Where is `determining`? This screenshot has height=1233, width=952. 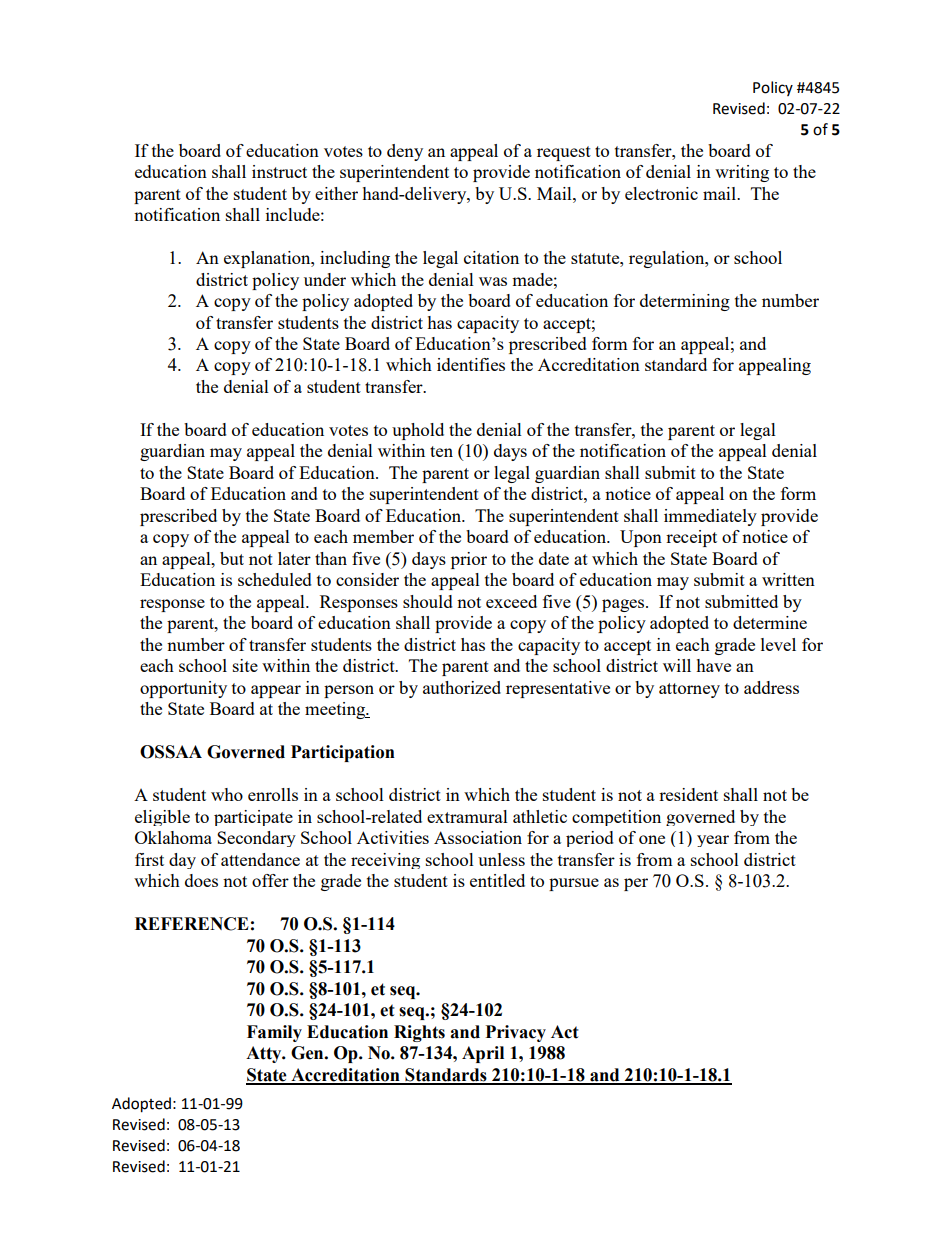
determining is located at coordinates (685, 302).
